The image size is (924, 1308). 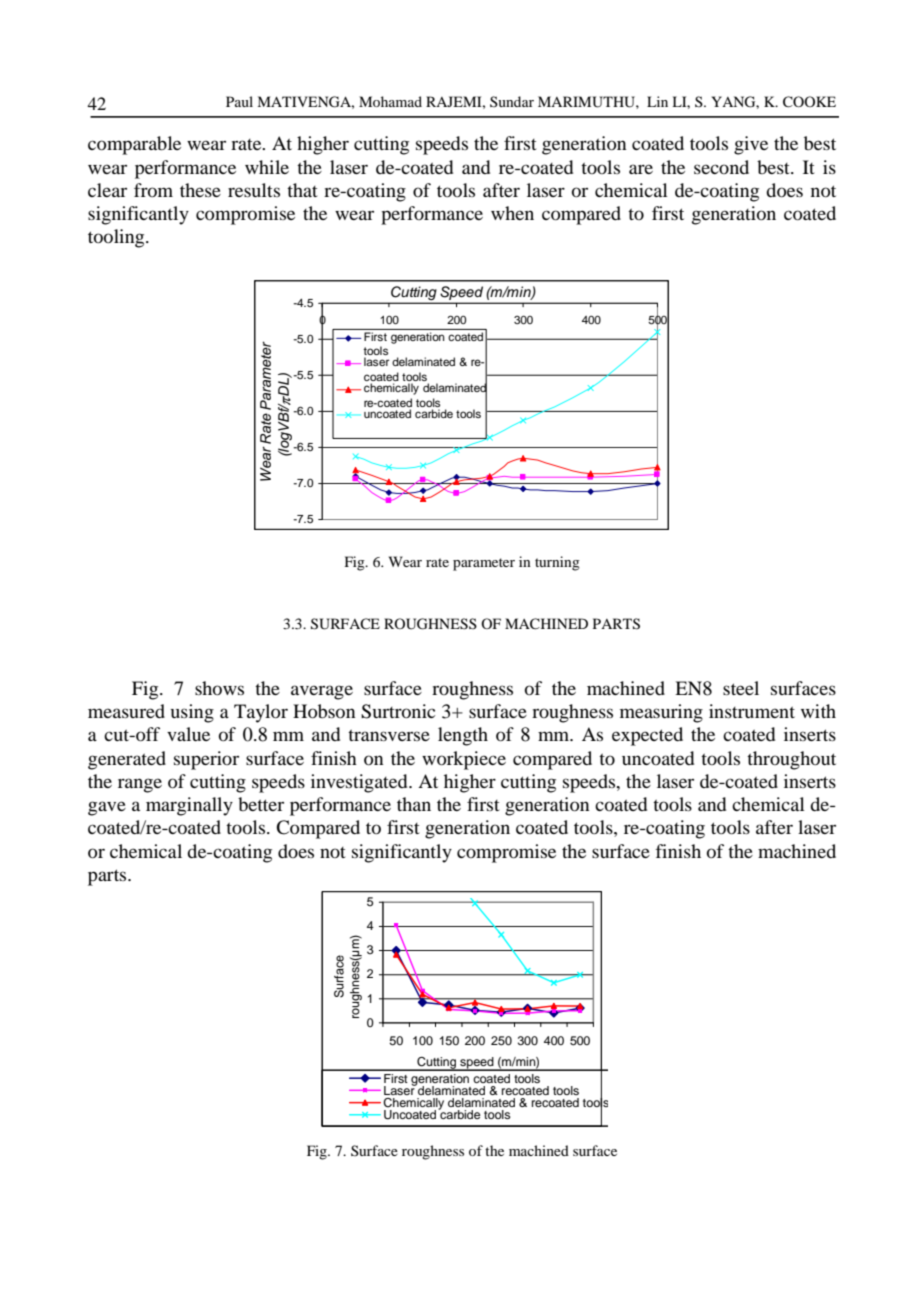 I want to click on marginally, so click(x=189, y=806).
